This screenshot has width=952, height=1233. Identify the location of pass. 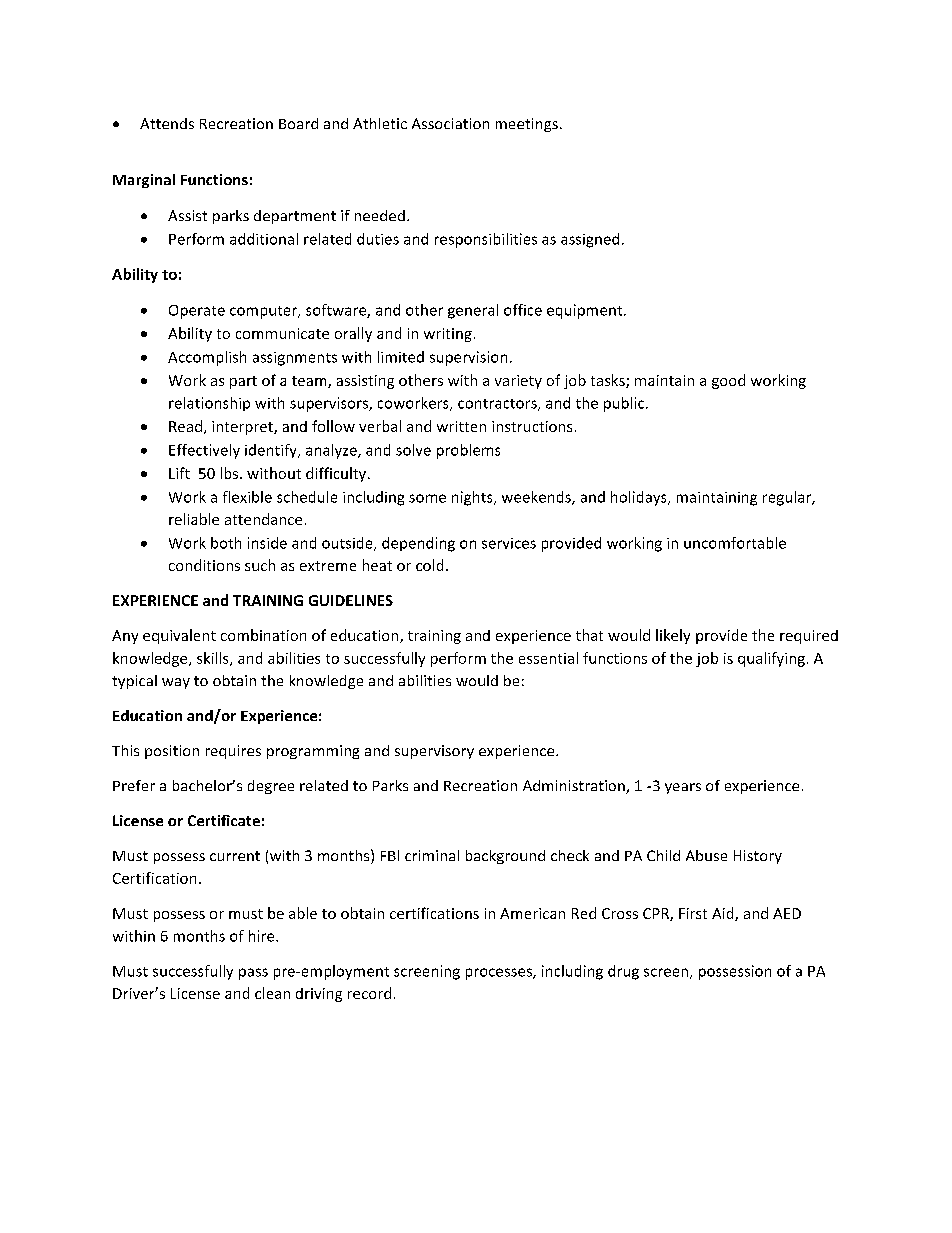
(253, 974).
